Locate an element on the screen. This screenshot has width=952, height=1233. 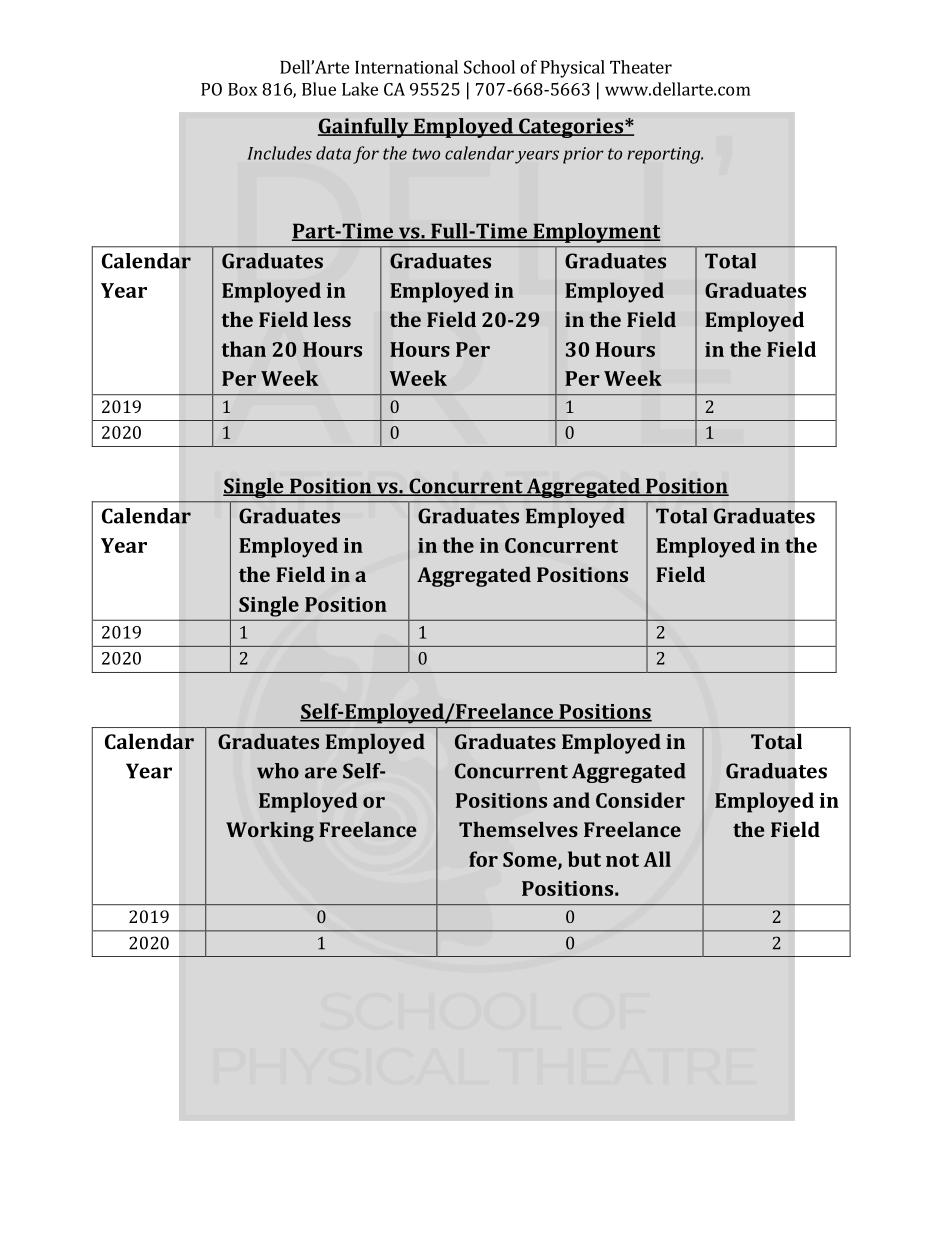
Employment is located at coordinates (596, 233).
